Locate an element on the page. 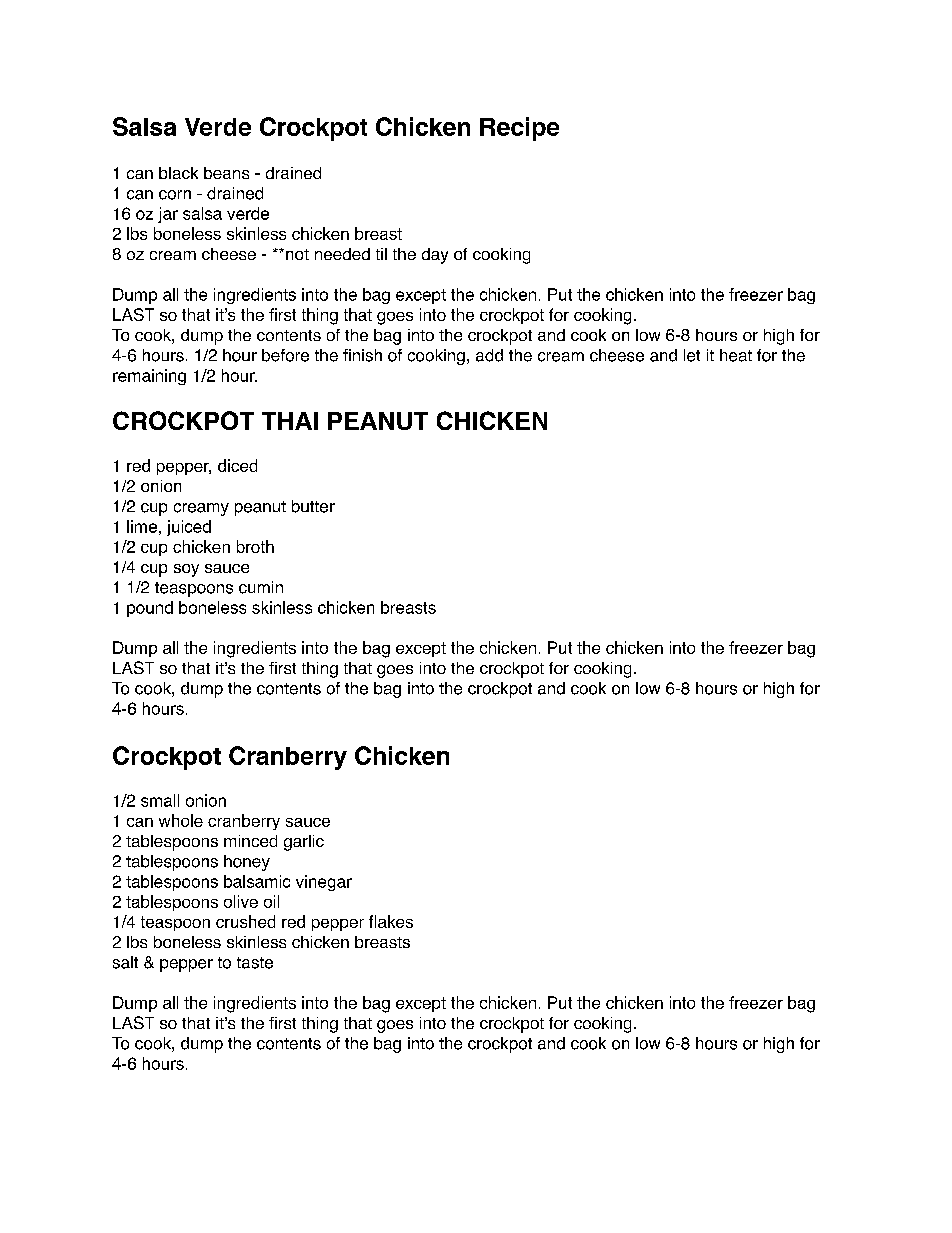 Image resolution: width=952 pixels, height=1233 pixels. vinegar is located at coordinates (324, 883).
